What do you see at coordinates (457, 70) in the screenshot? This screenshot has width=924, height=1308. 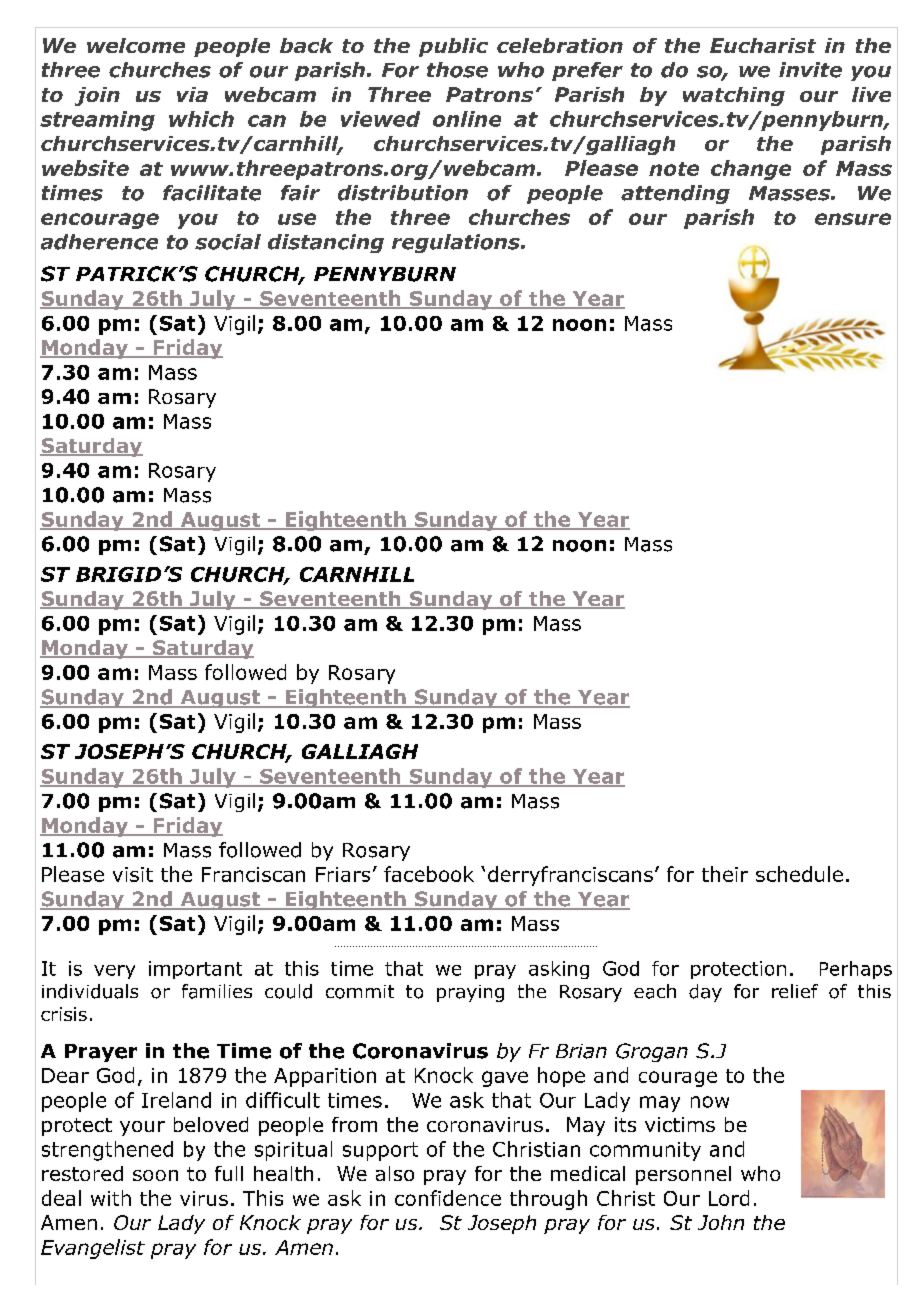 I see `those` at bounding box center [457, 70].
